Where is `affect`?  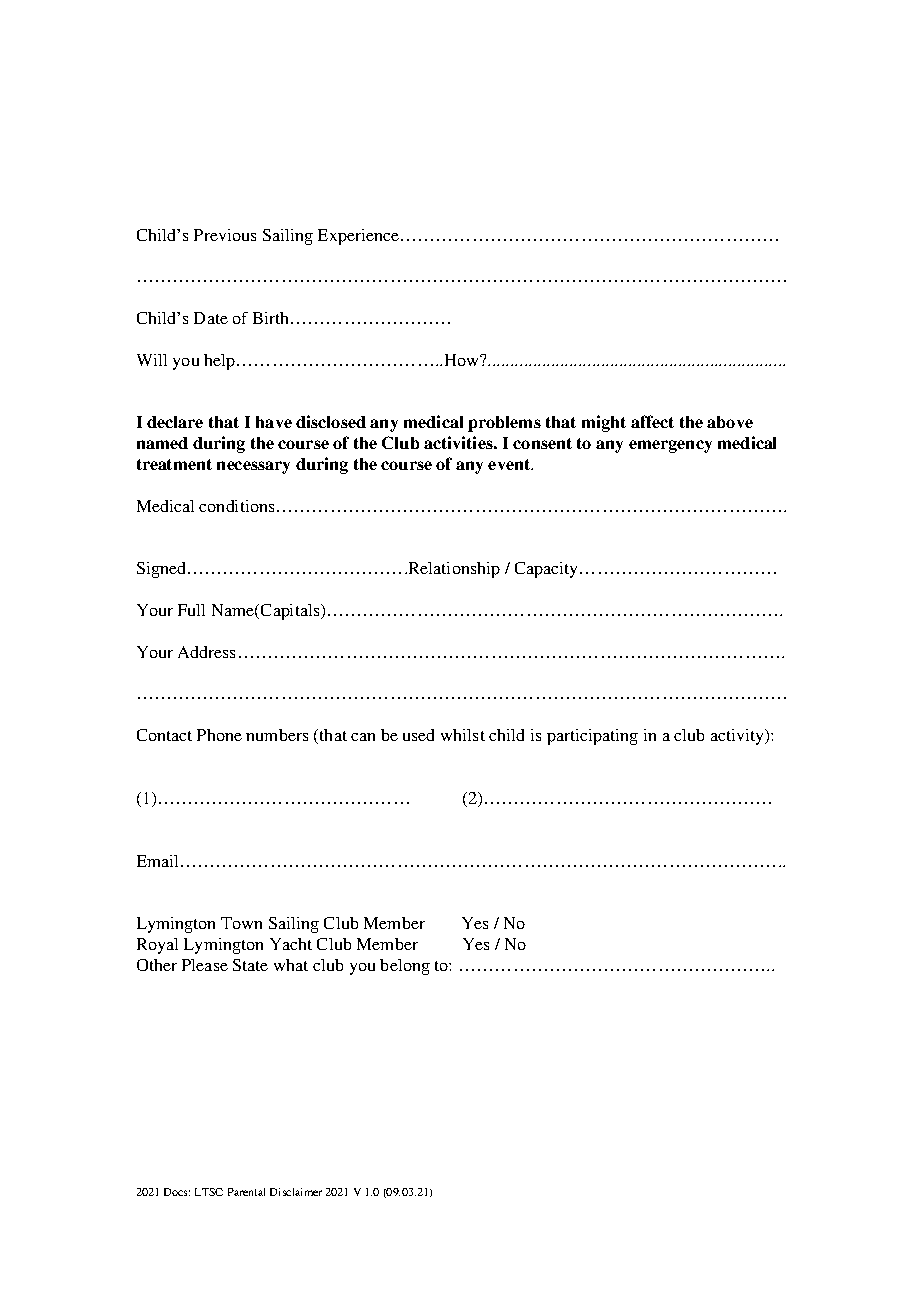 affect is located at coordinates (652, 421).
